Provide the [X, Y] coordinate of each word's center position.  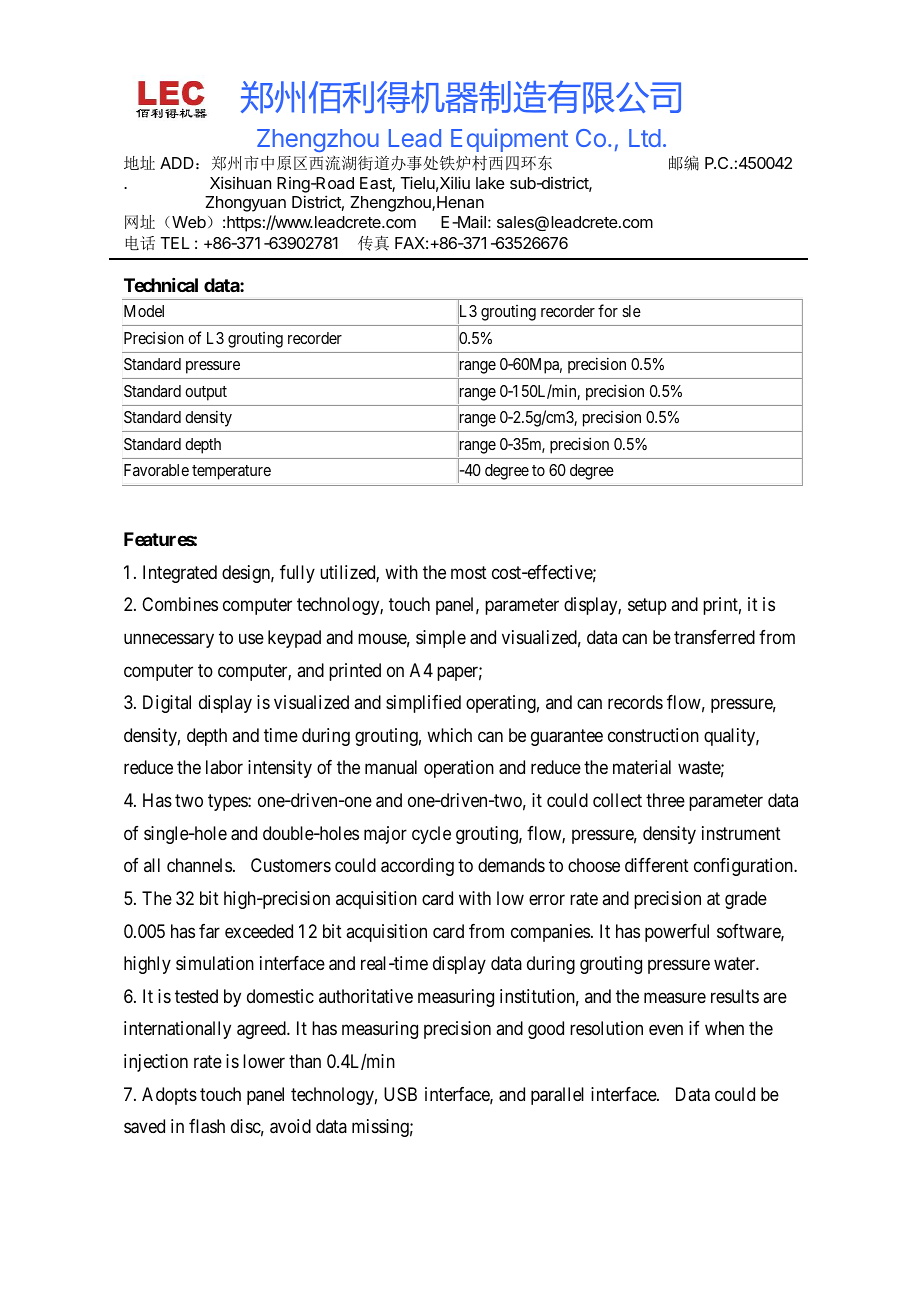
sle [631, 311]
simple [441, 639]
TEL [175, 243]
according [417, 867]
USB [400, 1094]
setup [647, 606]
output [206, 393]
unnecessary [169, 640]
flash [207, 1126]
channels [199, 865]
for [608, 310]
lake [490, 183]
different [657, 865]
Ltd [645, 138]
